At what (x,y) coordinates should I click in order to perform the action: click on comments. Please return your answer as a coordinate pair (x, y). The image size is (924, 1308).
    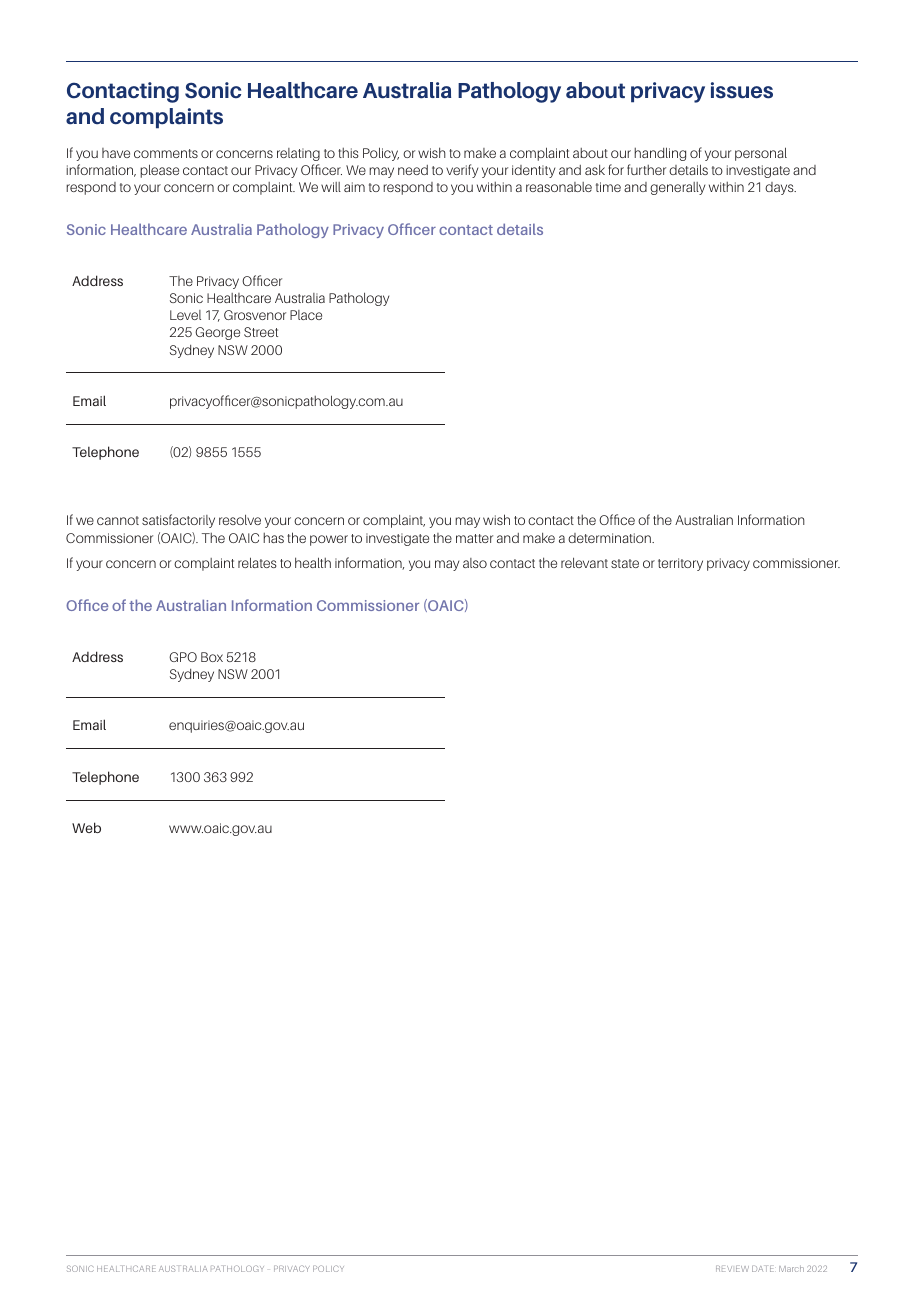
    Looking at the image, I should click on (166, 153).
